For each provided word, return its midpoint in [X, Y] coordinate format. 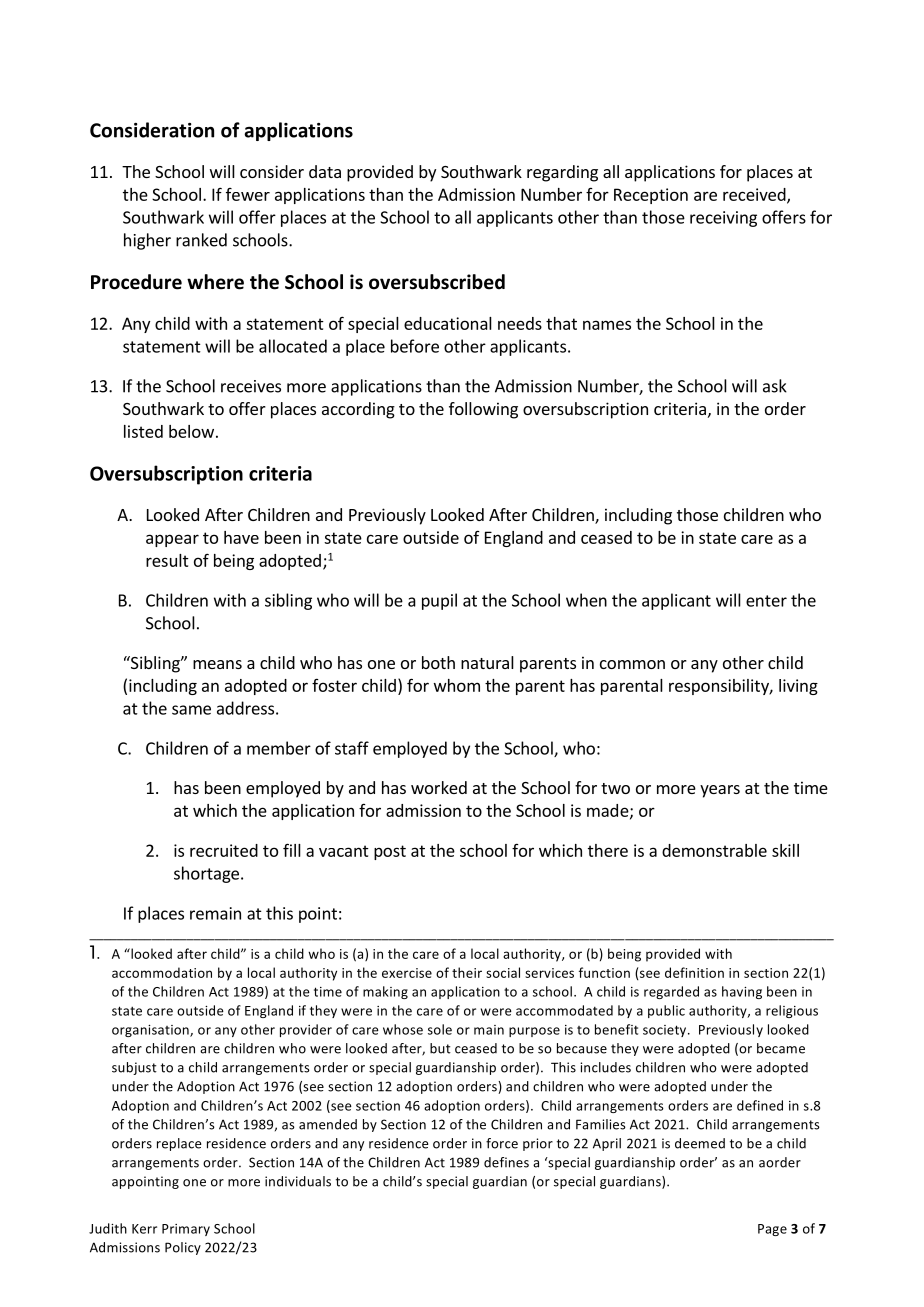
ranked [201, 240]
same [191, 710]
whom [457, 685]
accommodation [162, 972]
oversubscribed [437, 282]
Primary [186, 1230]
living [798, 687]
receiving [723, 219]
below [191, 431]
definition [694, 972]
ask [775, 386]
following [483, 410]
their [467, 972]
